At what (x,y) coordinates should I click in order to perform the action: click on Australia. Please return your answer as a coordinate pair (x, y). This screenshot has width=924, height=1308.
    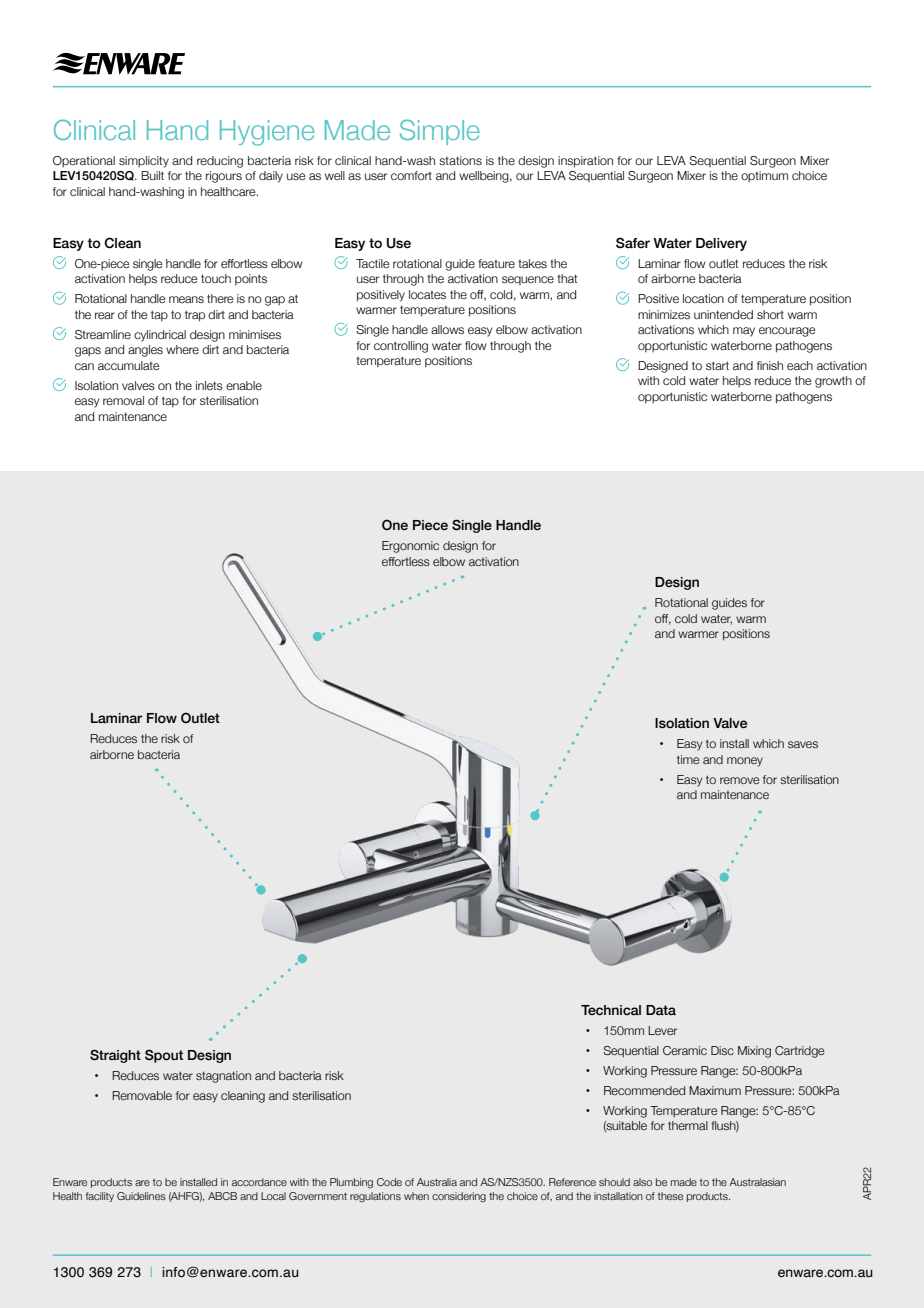
    Looking at the image, I should click on (437, 1182).
